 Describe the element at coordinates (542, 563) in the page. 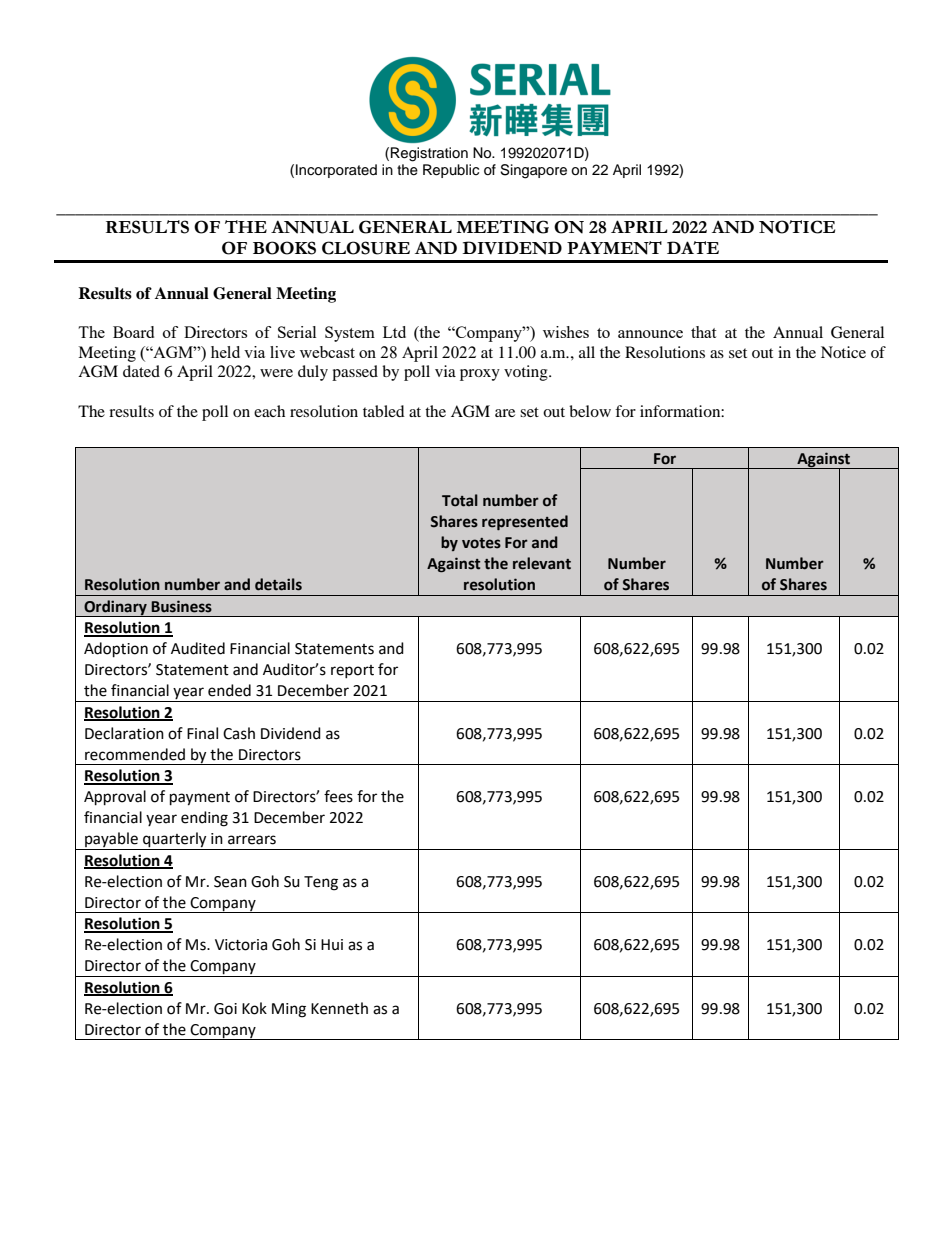

I see `relevant` at that location.
